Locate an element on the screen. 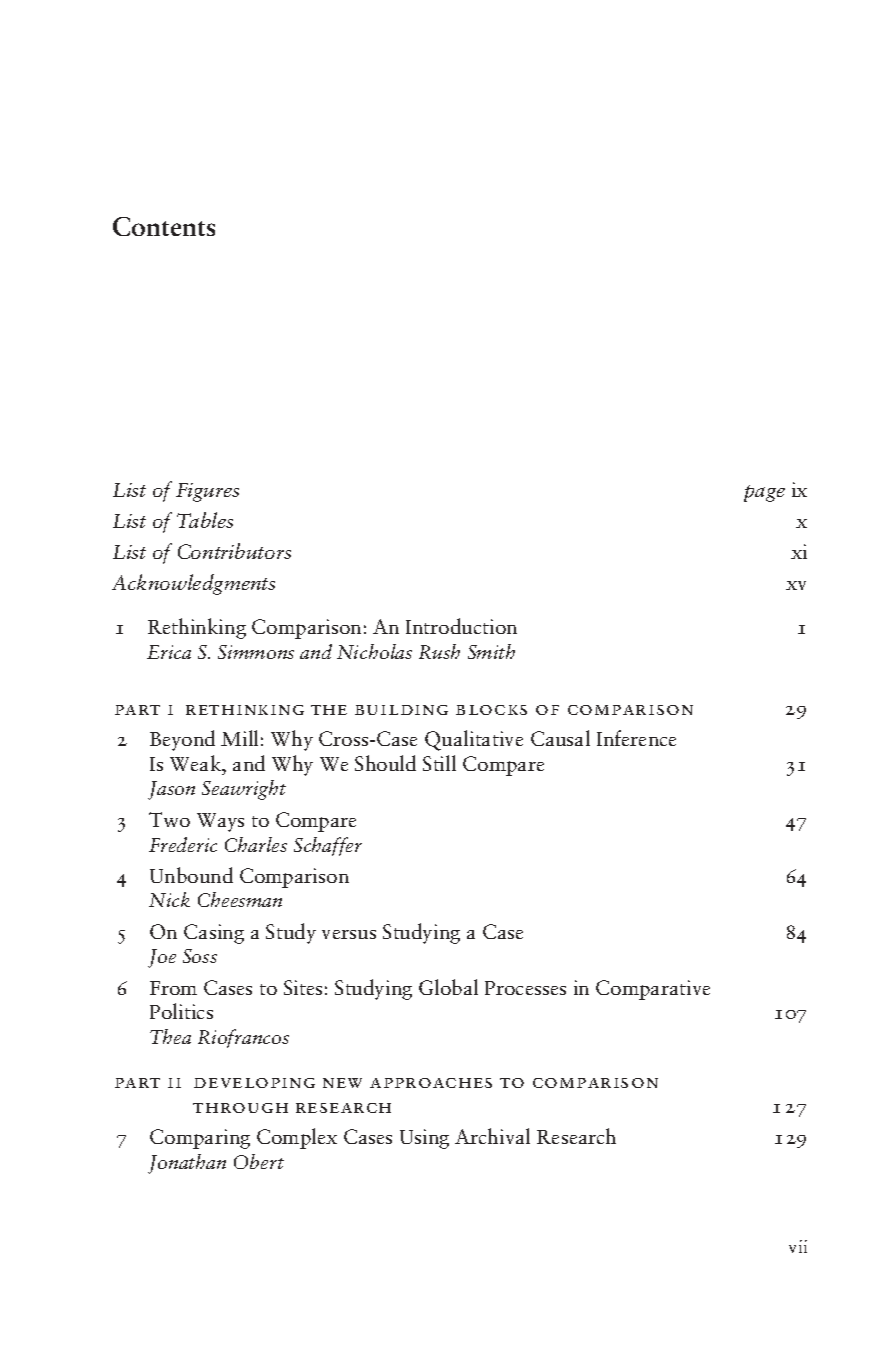 Image resolution: width=896 pixels, height=1351 pixels. Figures is located at coordinates (207, 492).
